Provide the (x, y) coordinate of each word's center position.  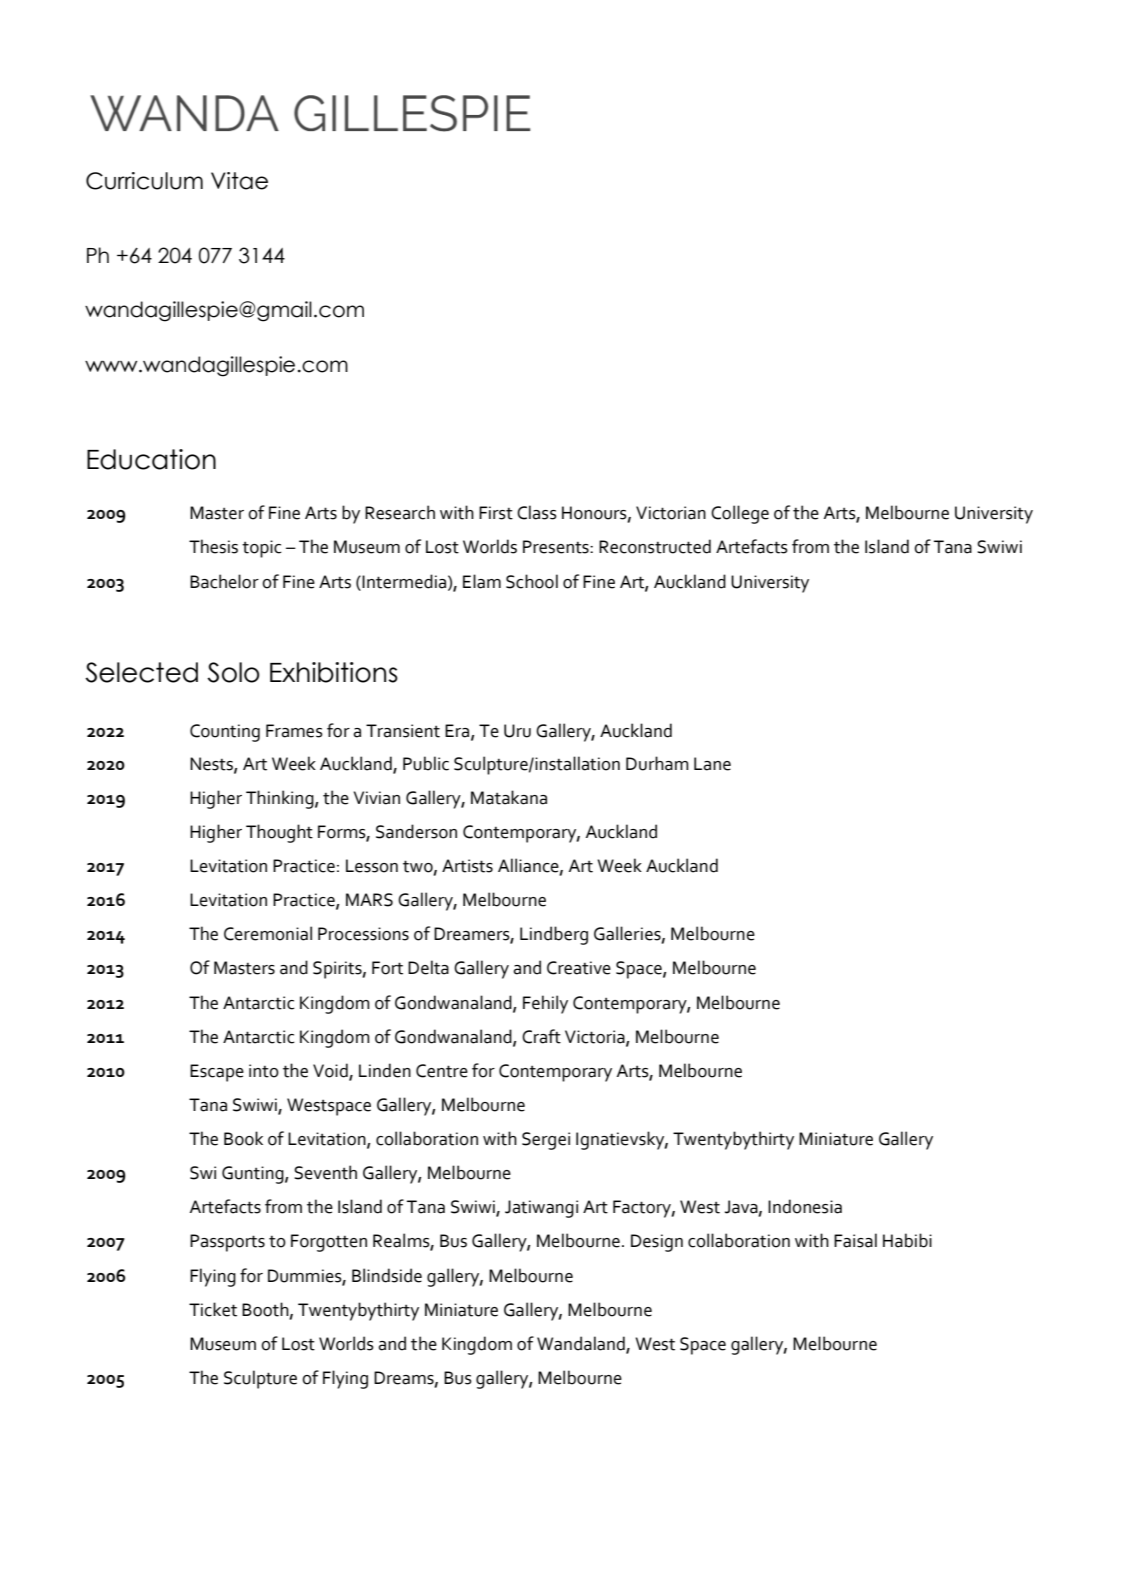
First (496, 513)
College (740, 514)
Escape (217, 1073)
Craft (541, 1036)
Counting (225, 733)
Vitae (239, 181)
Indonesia (805, 1206)
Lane (712, 764)
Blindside (387, 1275)
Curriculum (144, 181)
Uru (517, 731)
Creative (579, 968)
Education (151, 459)
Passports (227, 1243)
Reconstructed (655, 546)
